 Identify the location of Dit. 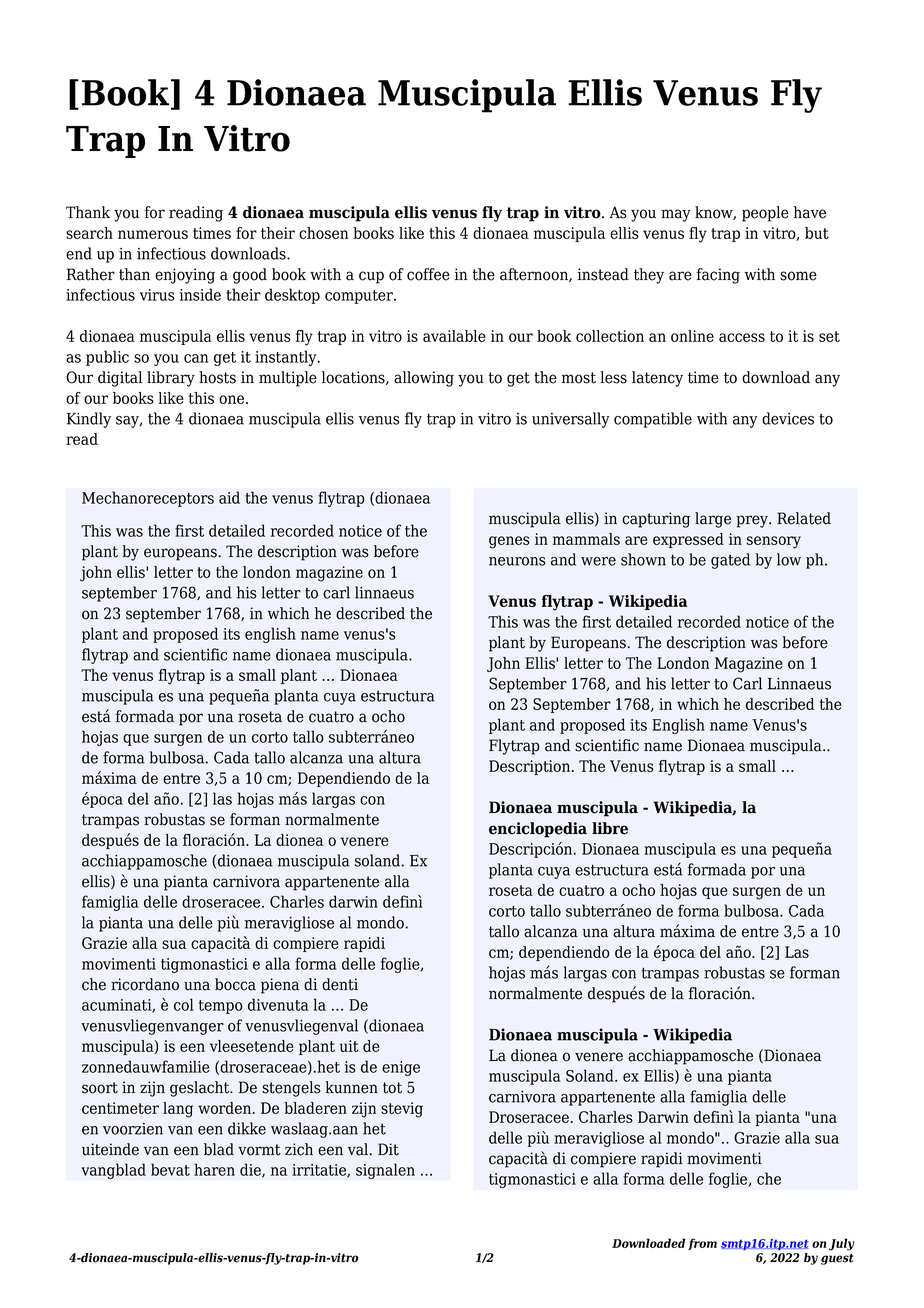
(388, 1149).
